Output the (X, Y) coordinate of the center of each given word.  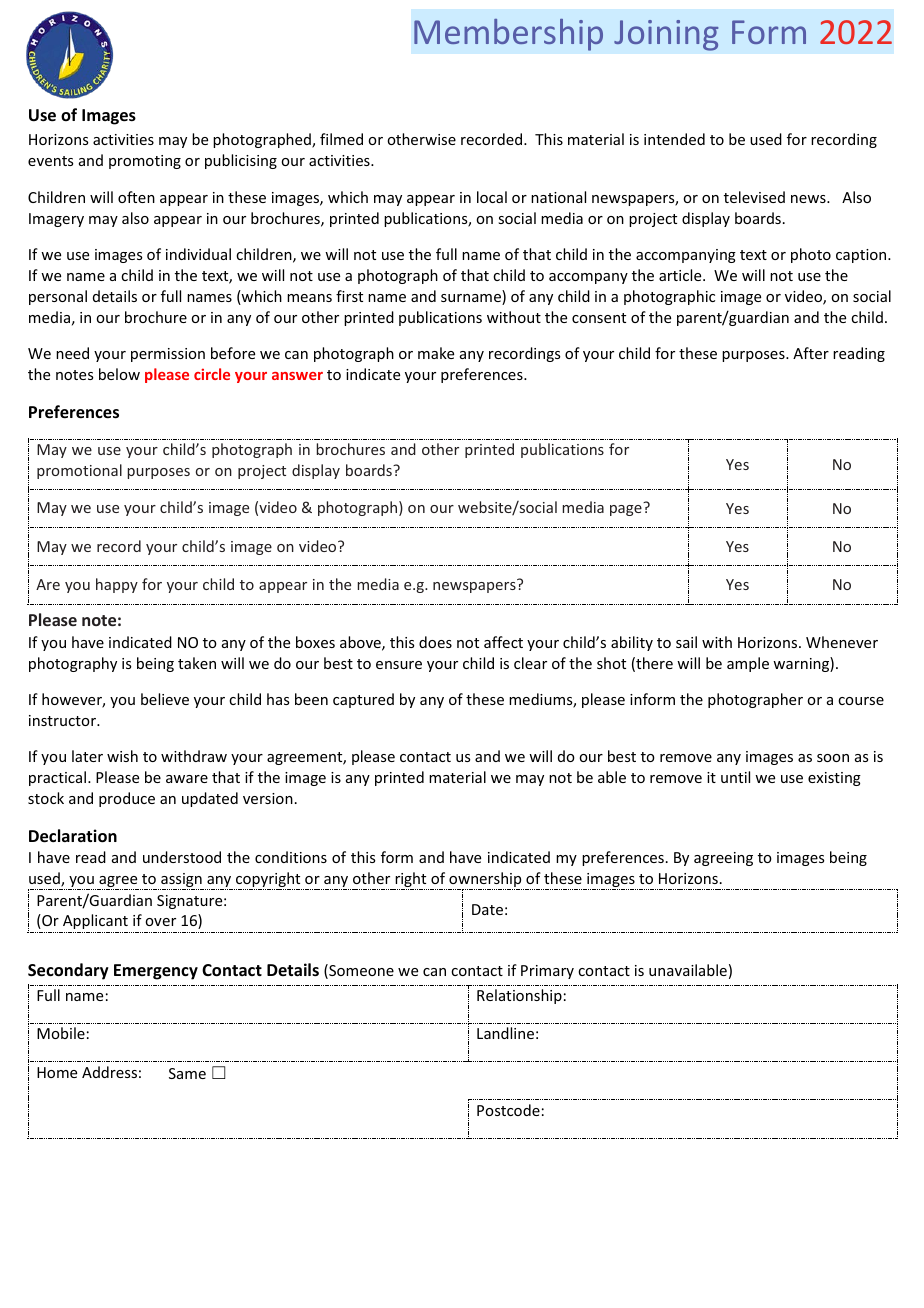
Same (187, 1073)
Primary (547, 972)
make (436, 353)
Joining (666, 35)
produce (127, 799)
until (735, 777)
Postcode (508, 1110)
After (811, 353)
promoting (145, 162)
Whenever (842, 642)
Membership (508, 35)
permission (168, 355)
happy (117, 585)
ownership (486, 881)
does (435, 642)
